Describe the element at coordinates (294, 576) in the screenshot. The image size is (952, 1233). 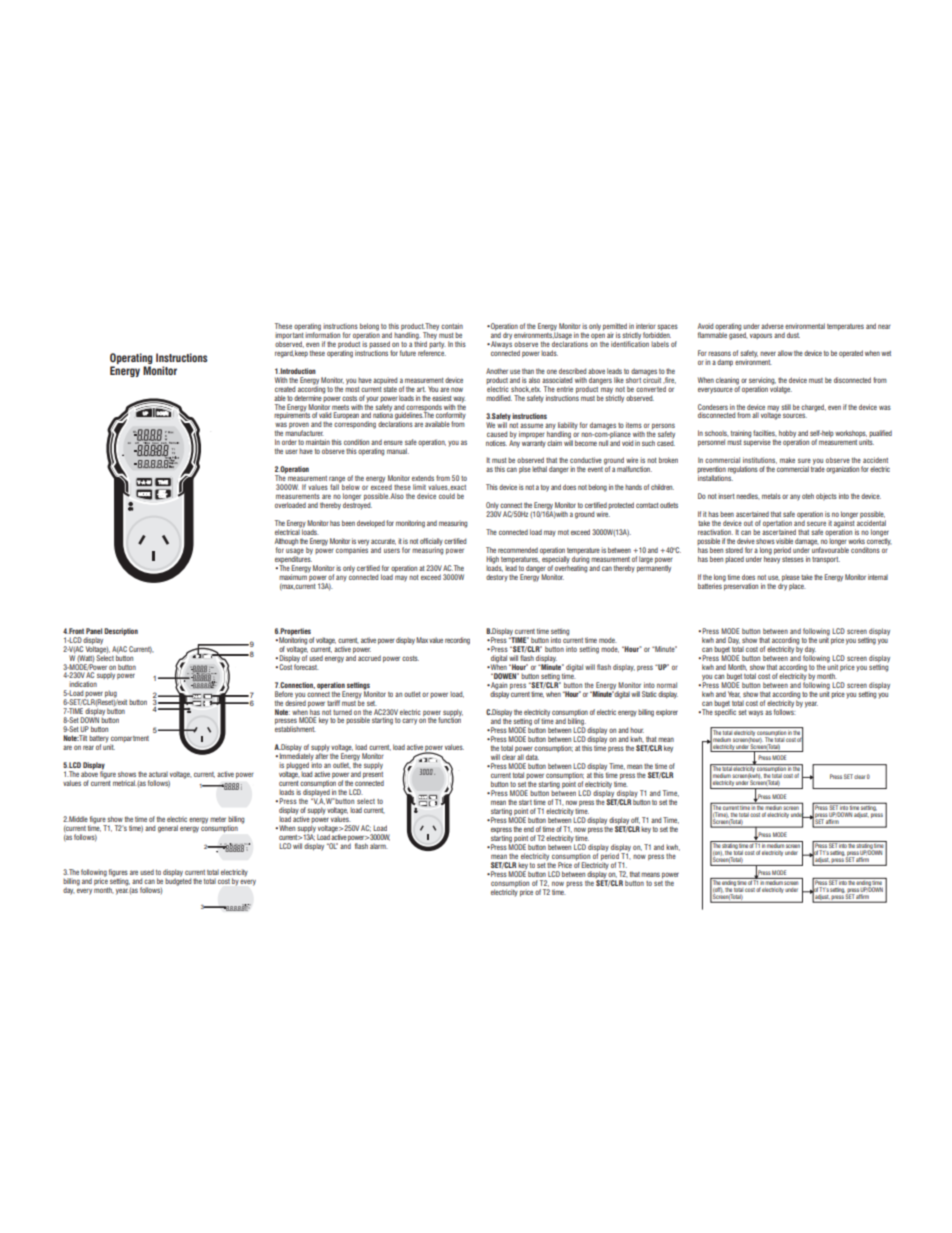
I see `maximum` at that location.
